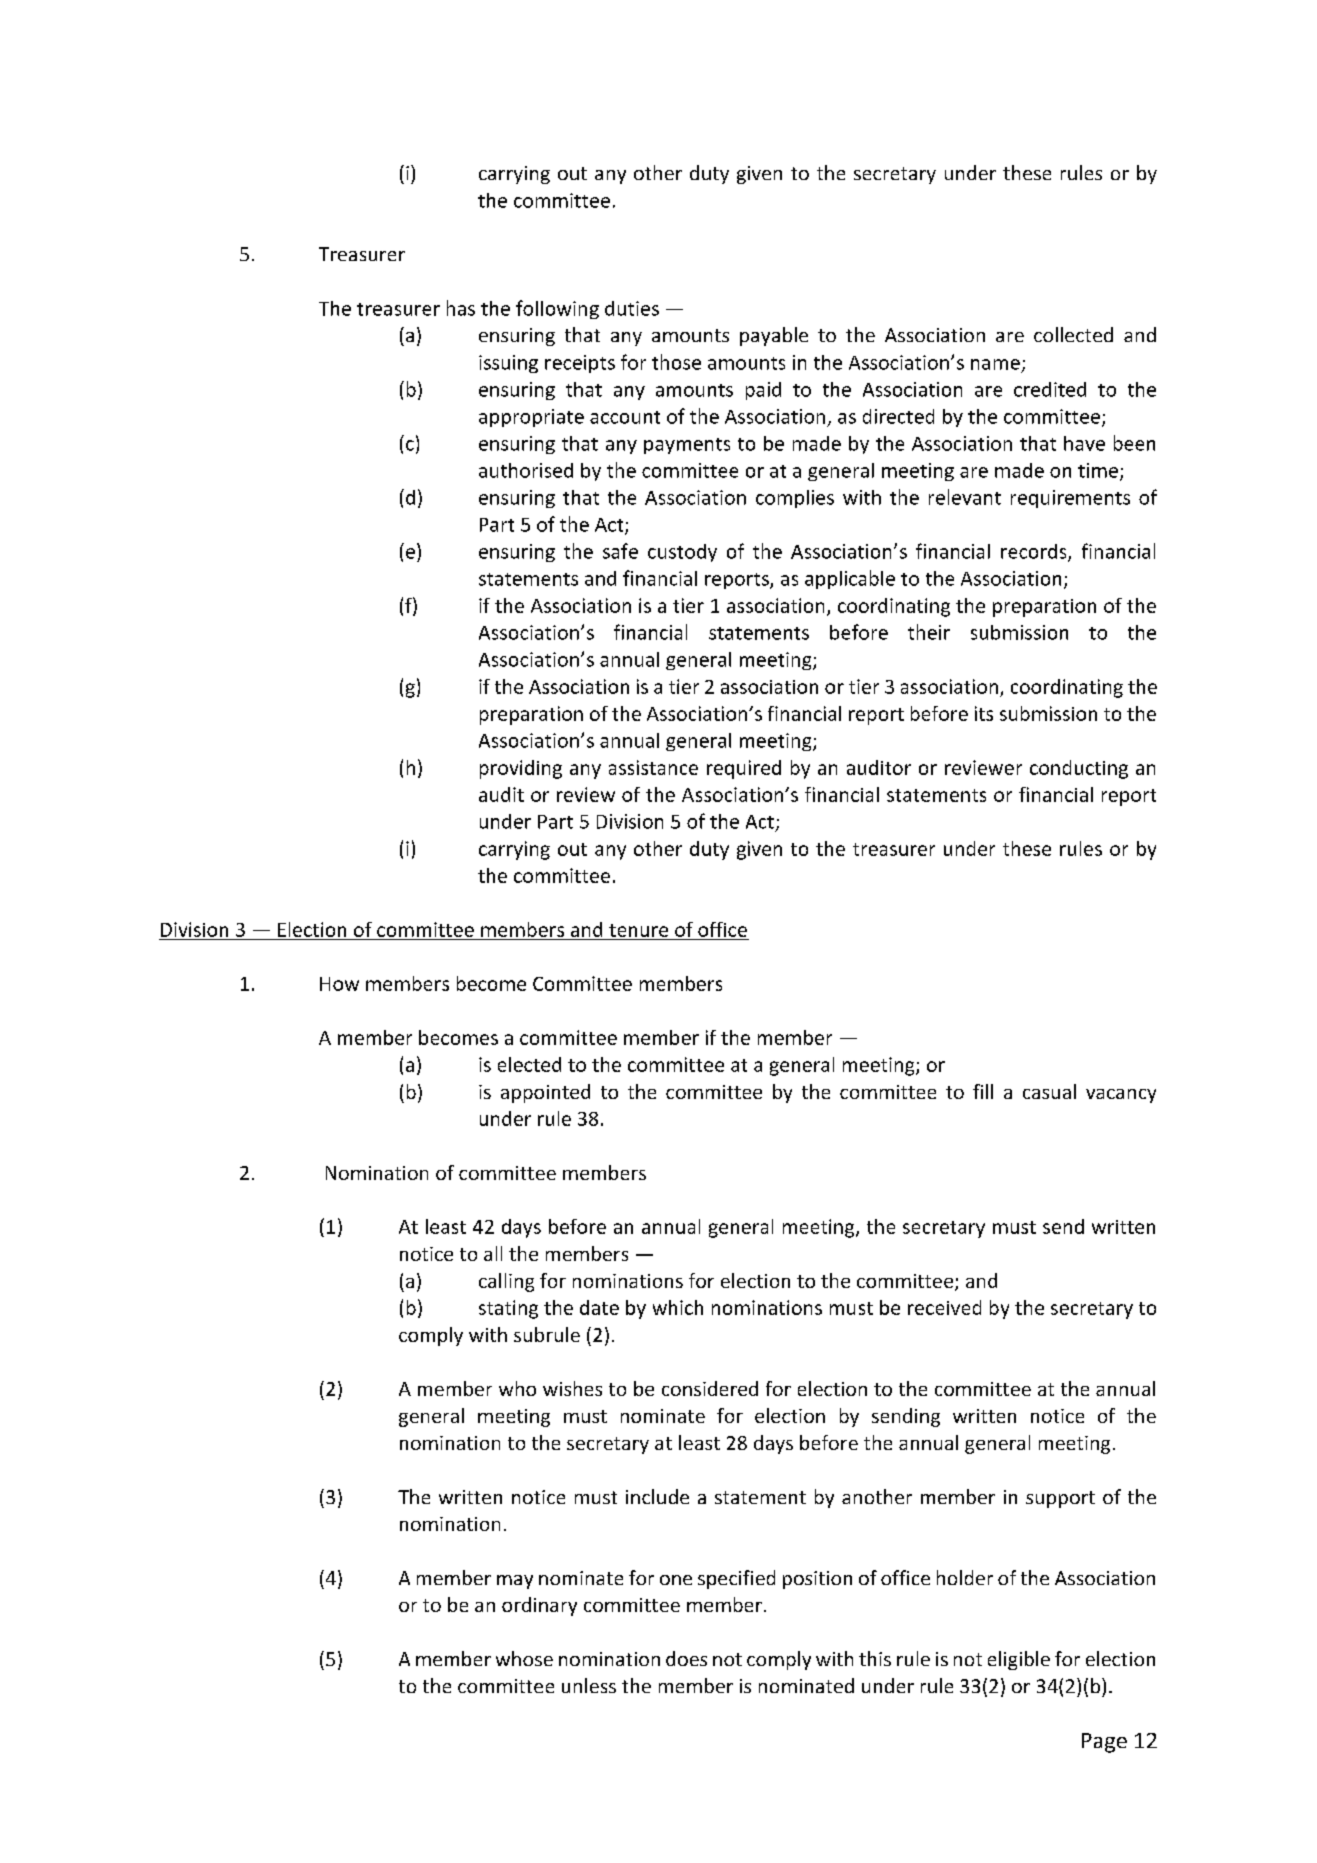 The height and width of the screenshot is (1863, 1317). Describe the element at coordinates (339, 984) in the screenshot. I see `How` at that location.
